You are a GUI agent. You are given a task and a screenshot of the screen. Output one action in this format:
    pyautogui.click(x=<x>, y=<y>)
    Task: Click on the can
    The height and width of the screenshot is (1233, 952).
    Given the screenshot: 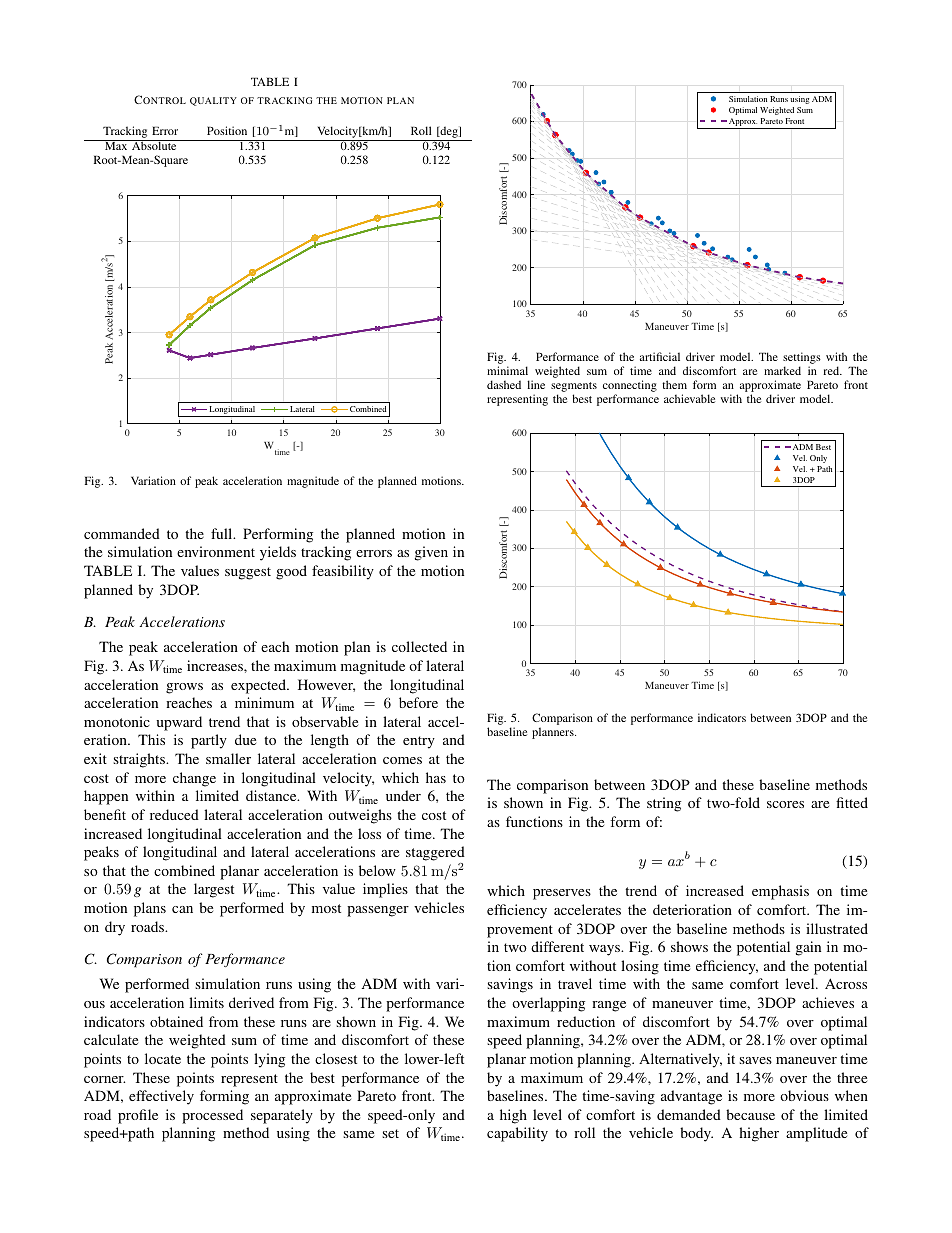 What is the action you would take?
    pyautogui.click(x=182, y=909)
